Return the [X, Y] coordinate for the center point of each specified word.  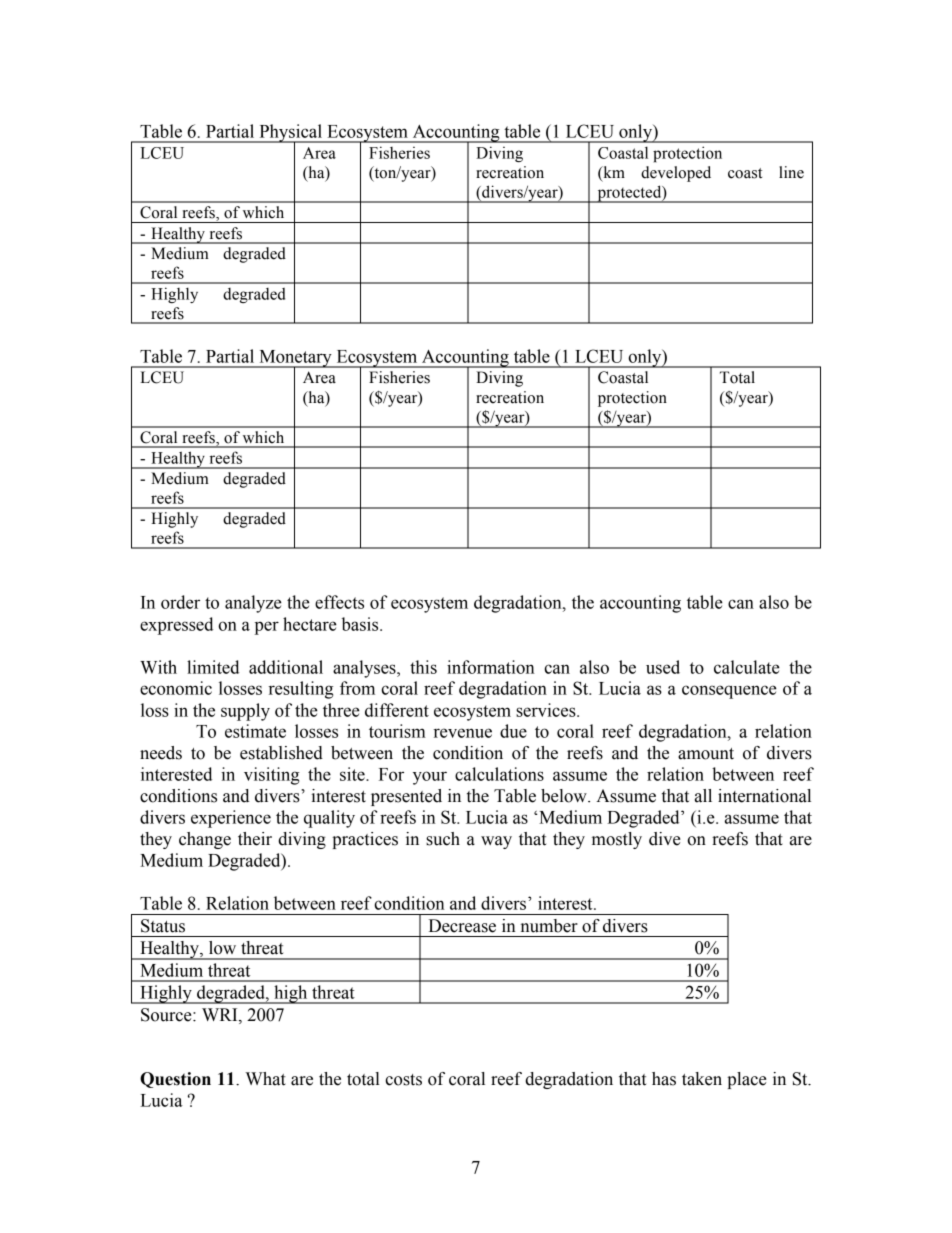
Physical [291, 134]
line [791, 172]
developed [676, 174]
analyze [253, 604]
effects [339, 602]
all [703, 796]
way [496, 842]
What [265, 1079]
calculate [747, 667]
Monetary [295, 359]
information [491, 667]
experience [231, 819]
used [663, 667]
